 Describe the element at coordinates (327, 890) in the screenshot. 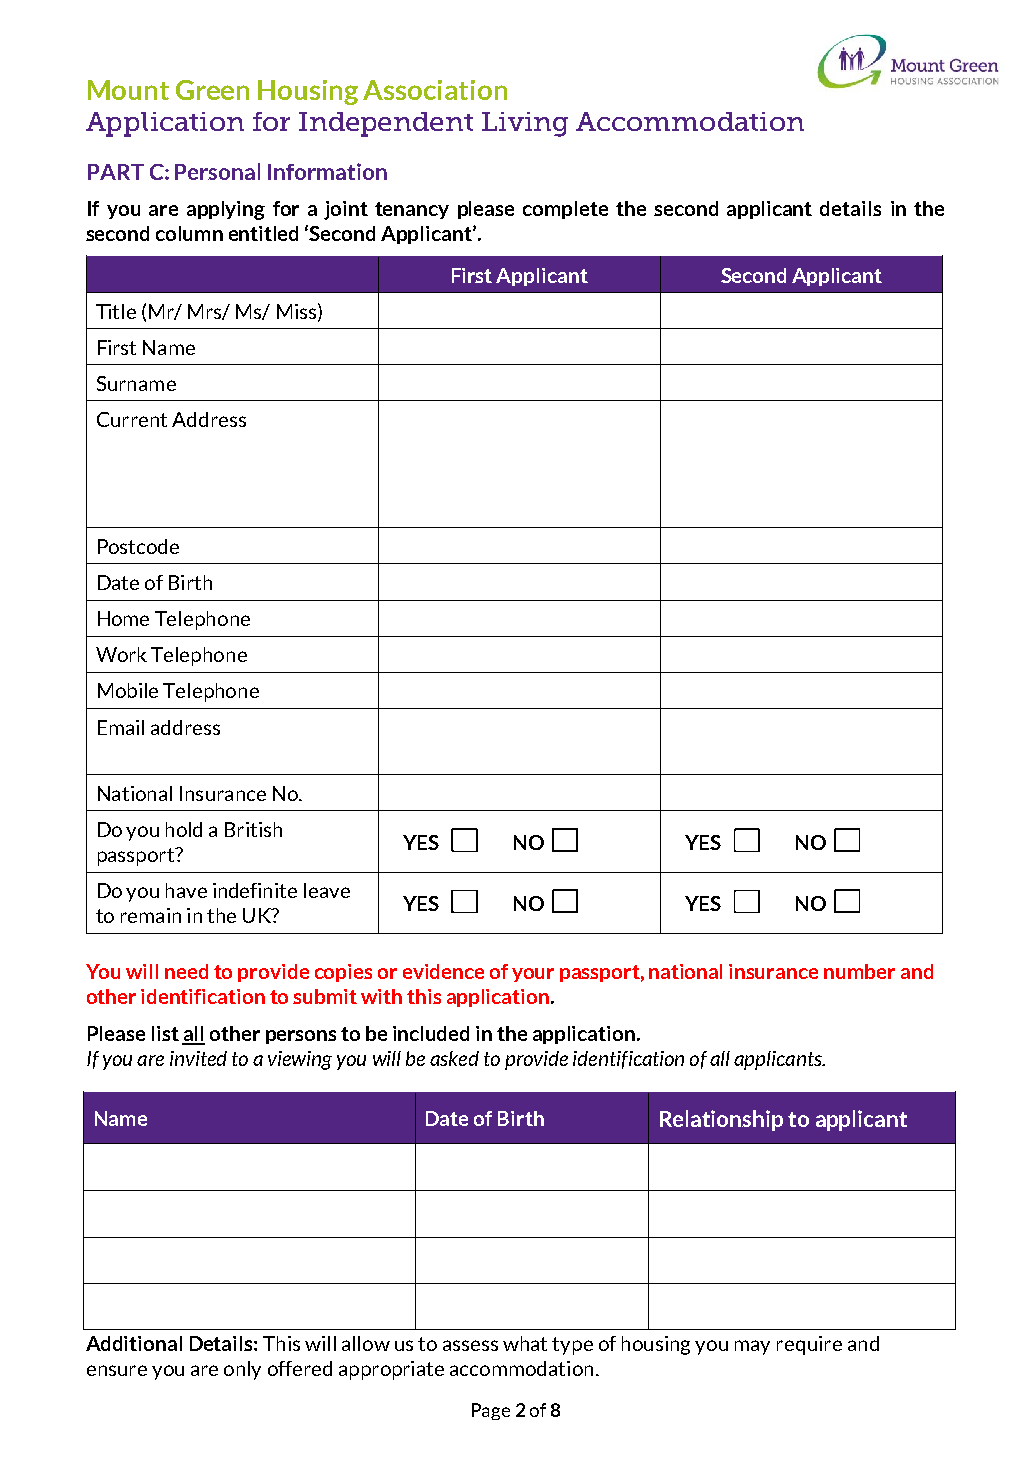

I see `leave` at that location.
